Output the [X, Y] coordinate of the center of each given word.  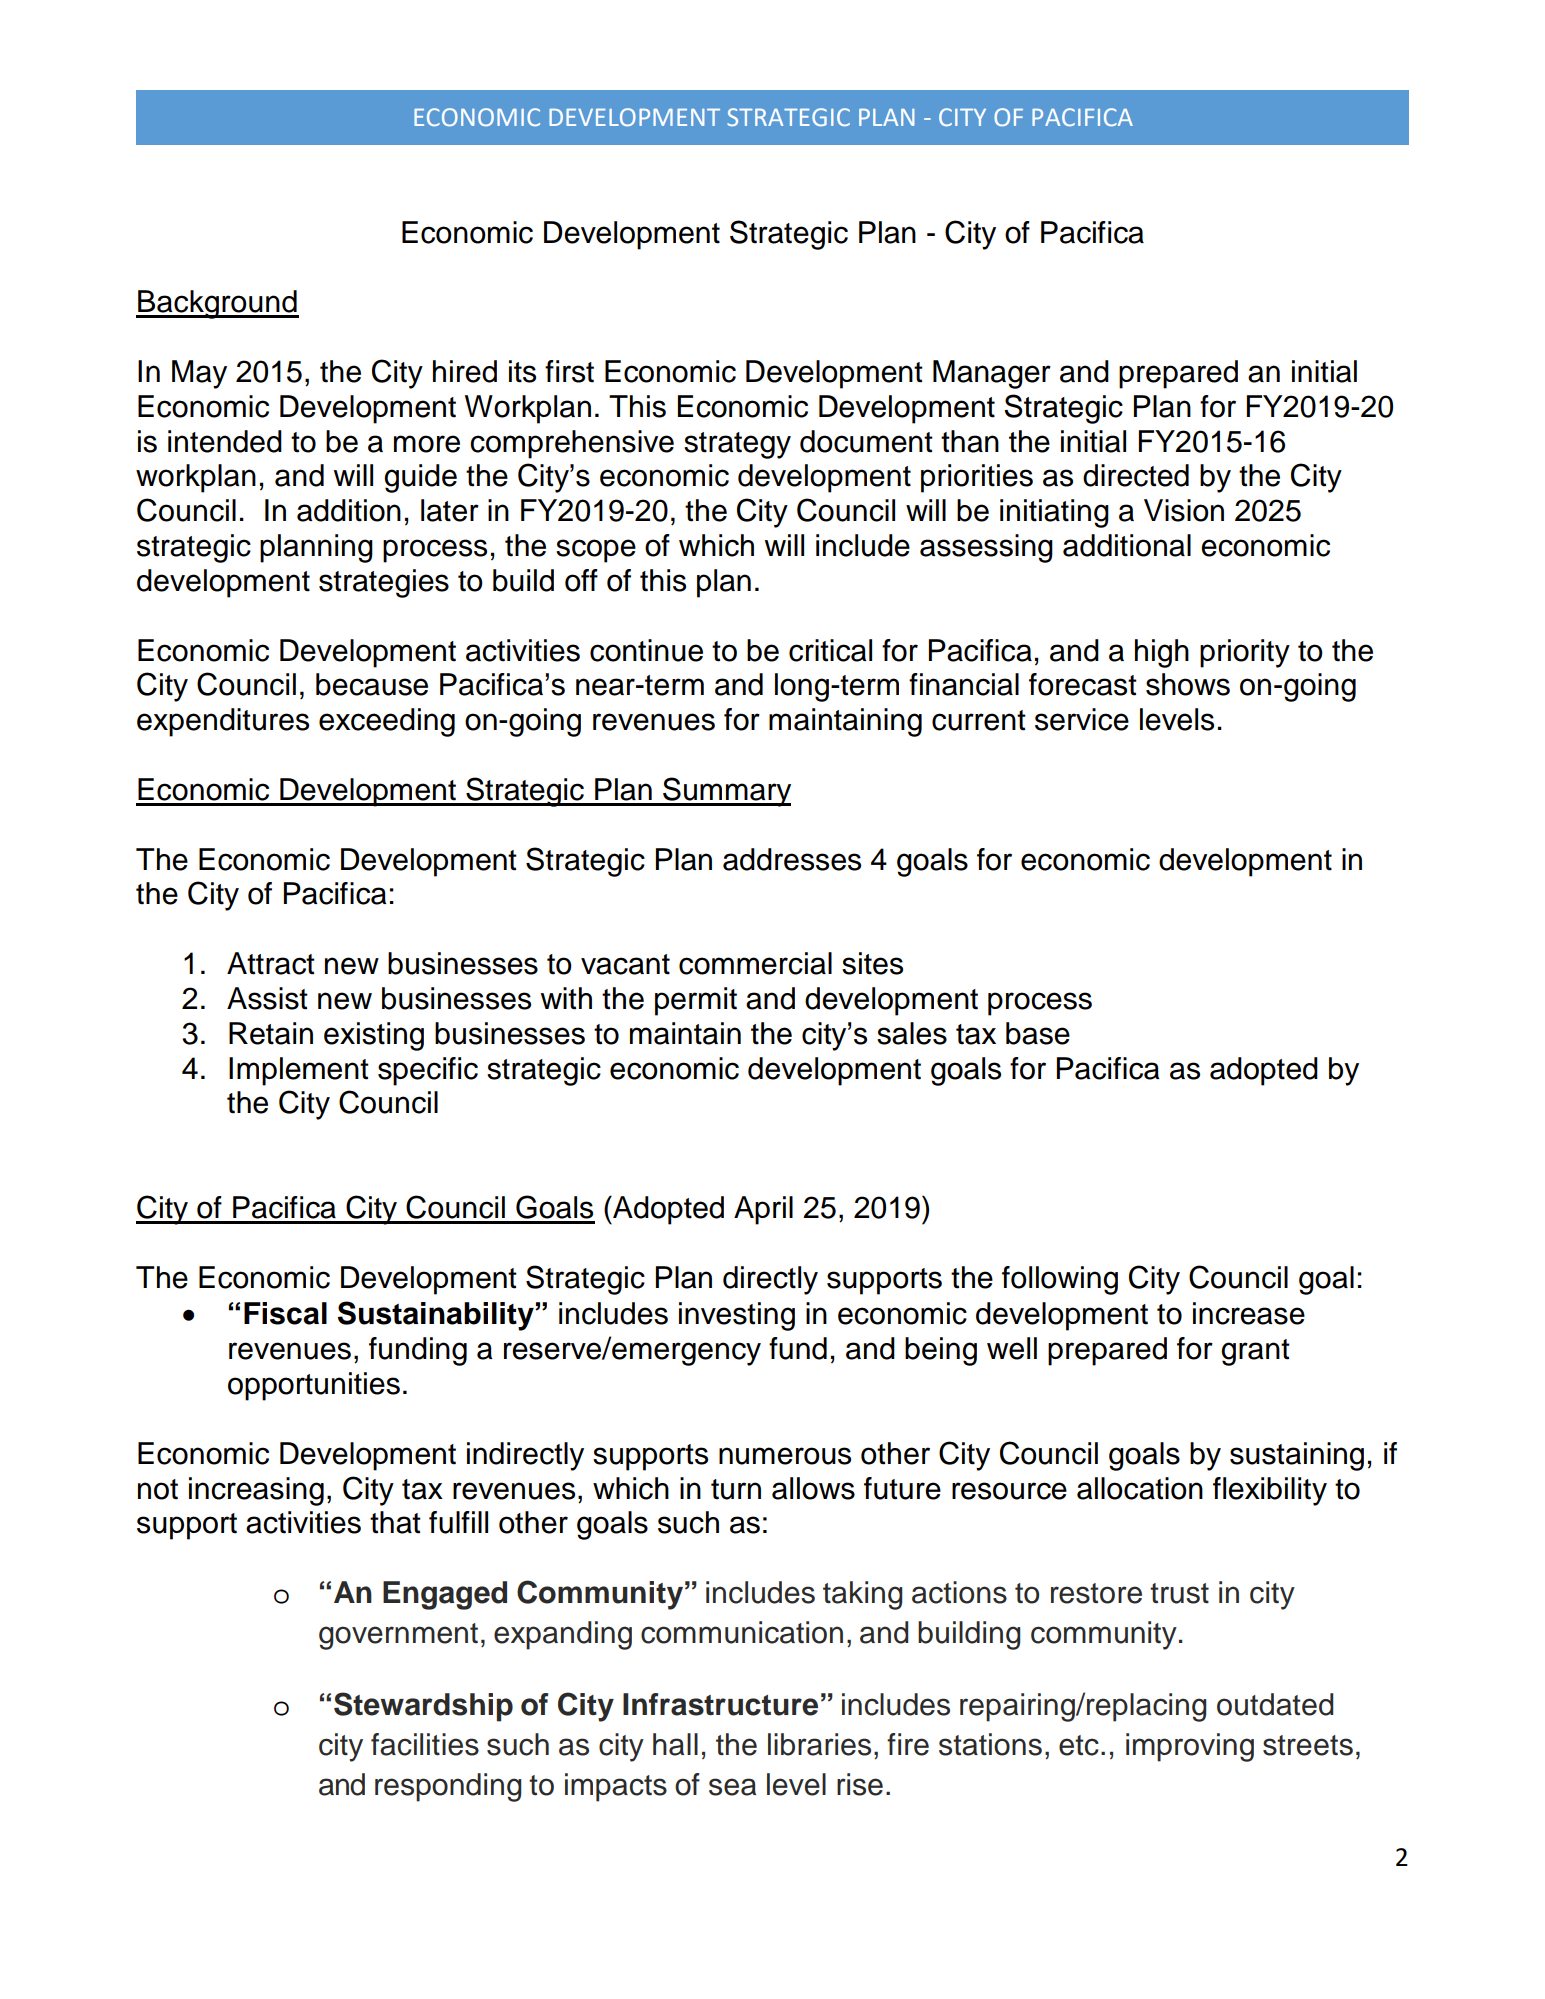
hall [675, 1744]
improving [1190, 1747]
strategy [737, 445]
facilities [425, 1744]
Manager [992, 374]
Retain [271, 1033]
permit [696, 1001]
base [1038, 1033]
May [199, 374]
